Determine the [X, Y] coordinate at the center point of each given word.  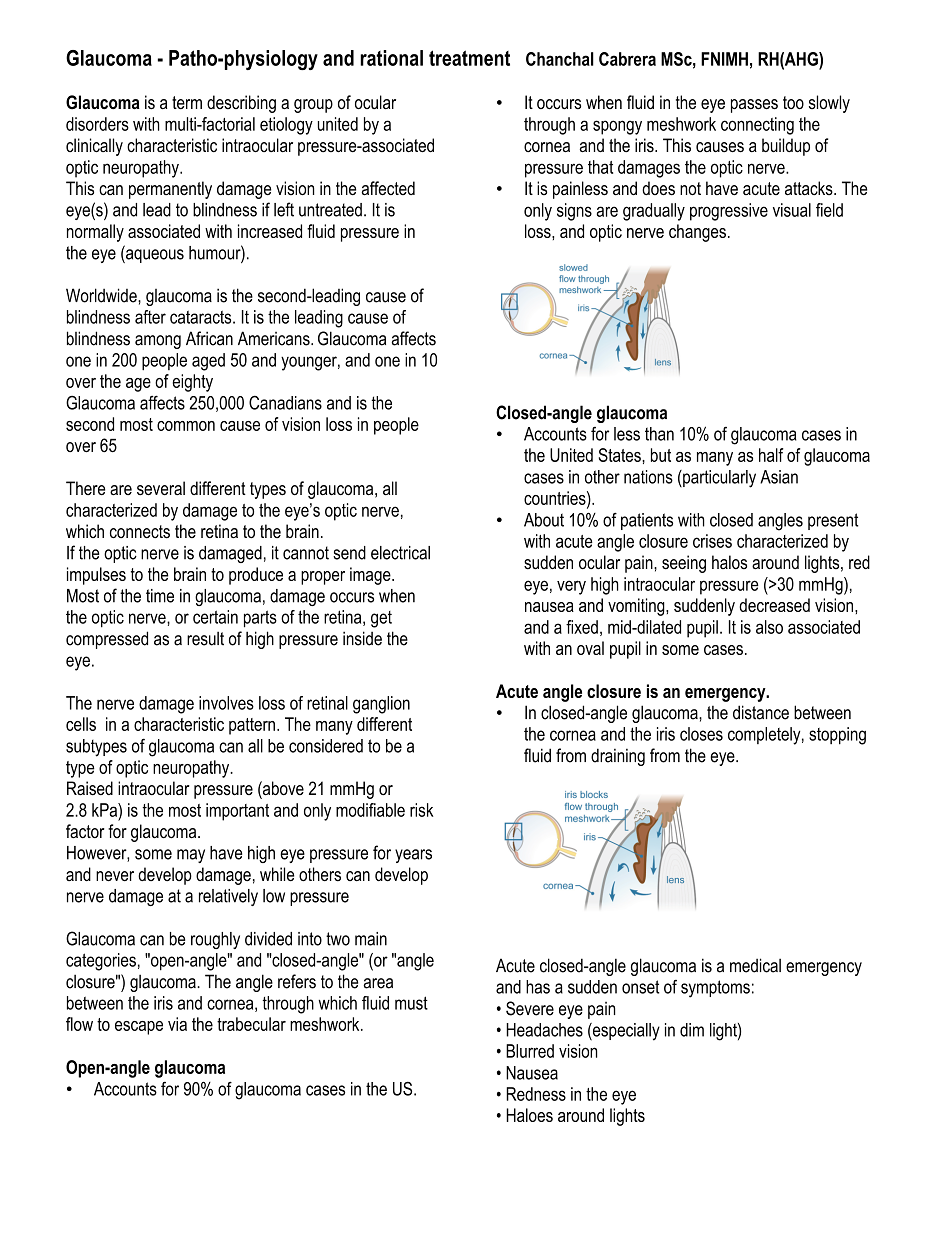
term [187, 102]
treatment [469, 58]
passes [754, 106]
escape [139, 1028]
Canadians [285, 402]
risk [421, 810]
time [160, 596]
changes [697, 233]
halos [729, 562]
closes [701, 734]
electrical [400, 553]
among [158, 342]
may [191, 856]
